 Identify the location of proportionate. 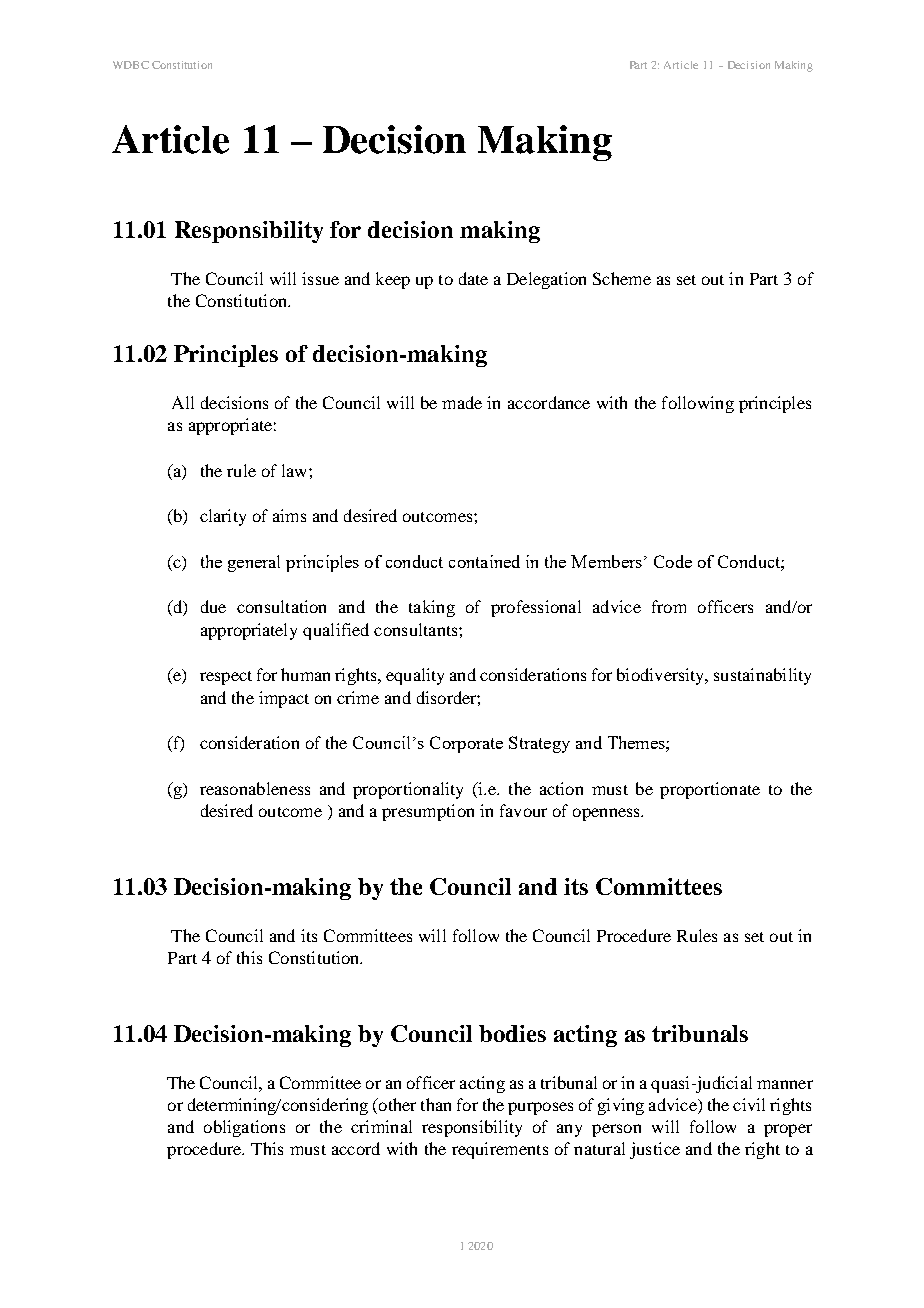
(710, 790).
